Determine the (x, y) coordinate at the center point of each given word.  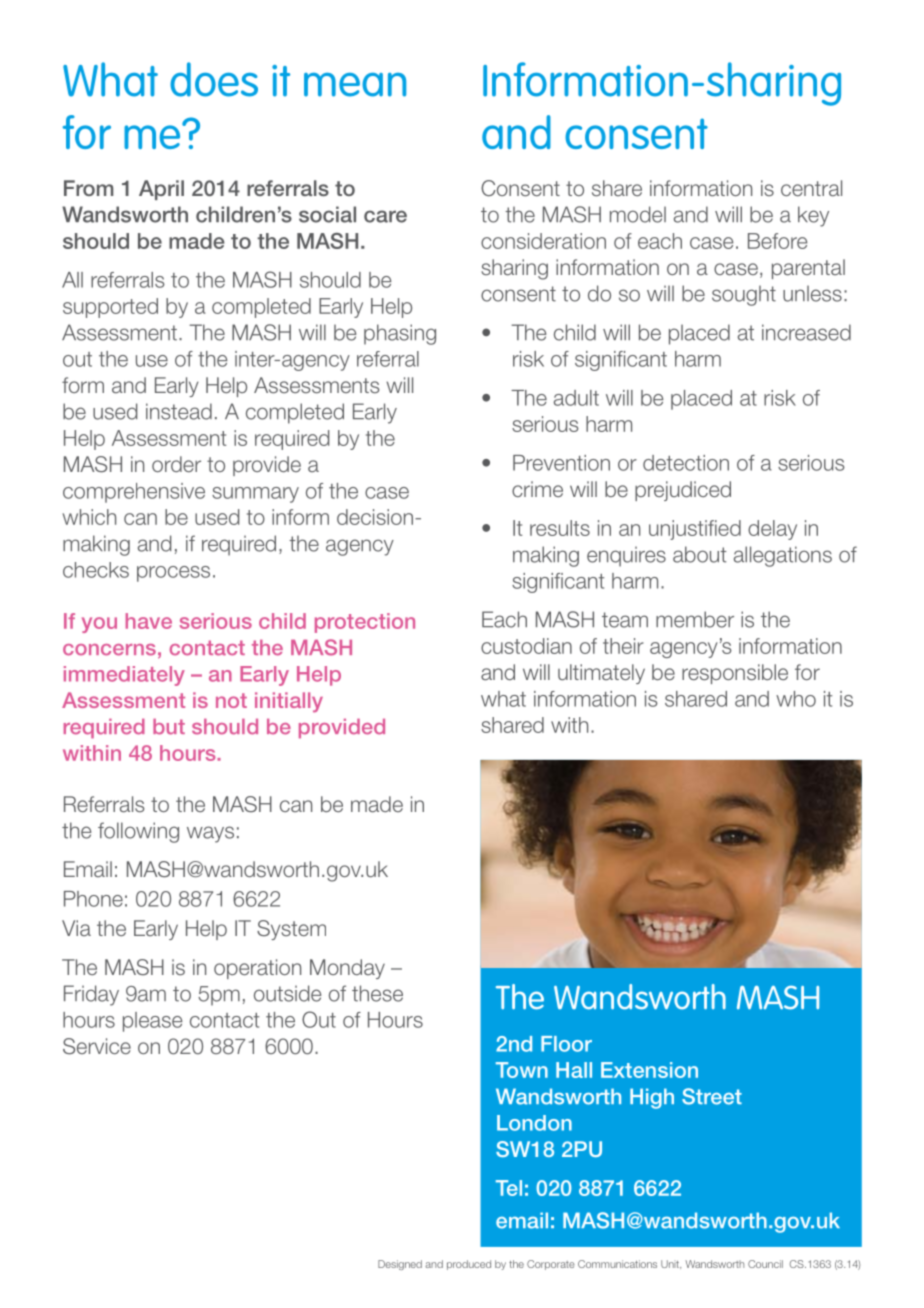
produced (469, 1265)
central (811, 188)
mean (355, 85)
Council (765, 1264)
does (214, 79)
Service (97, 1046)
